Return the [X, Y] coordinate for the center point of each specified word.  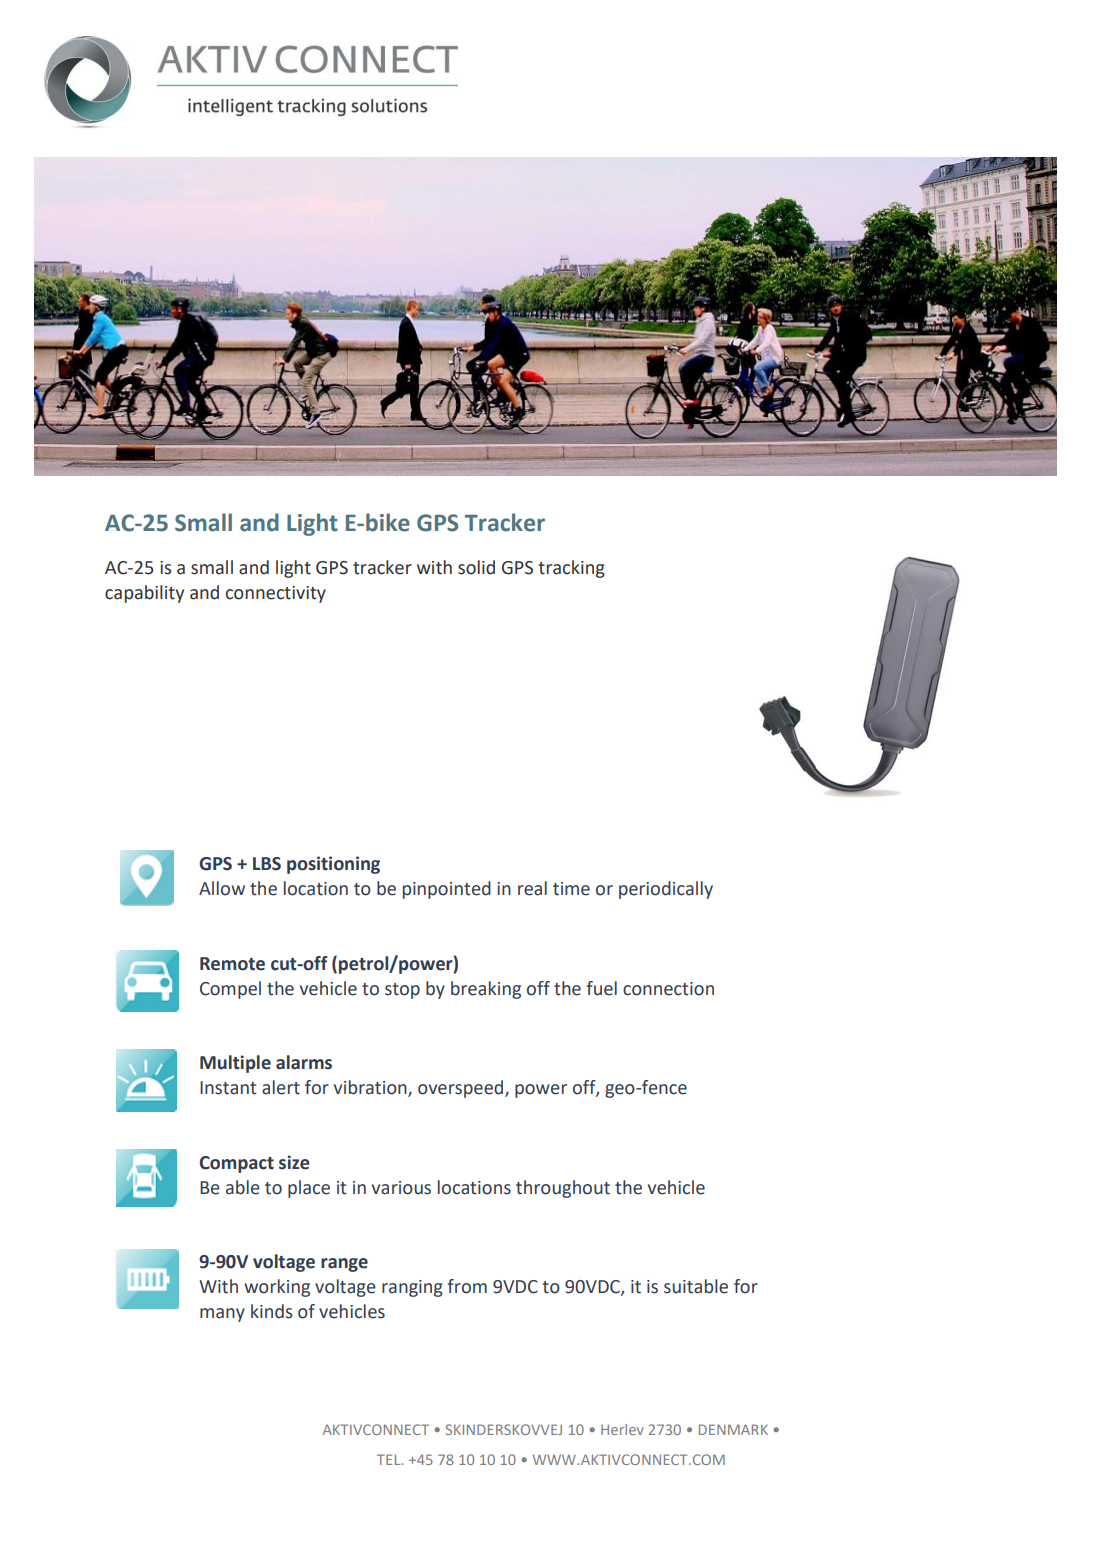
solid [476, 567]
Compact [236, 1164]
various [401, 1188]
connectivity [276, 594]
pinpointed [447, 890]
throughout [563, 1189]
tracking [571, 569]
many [222, 1315]
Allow [222, 888]
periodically [666, 890]
